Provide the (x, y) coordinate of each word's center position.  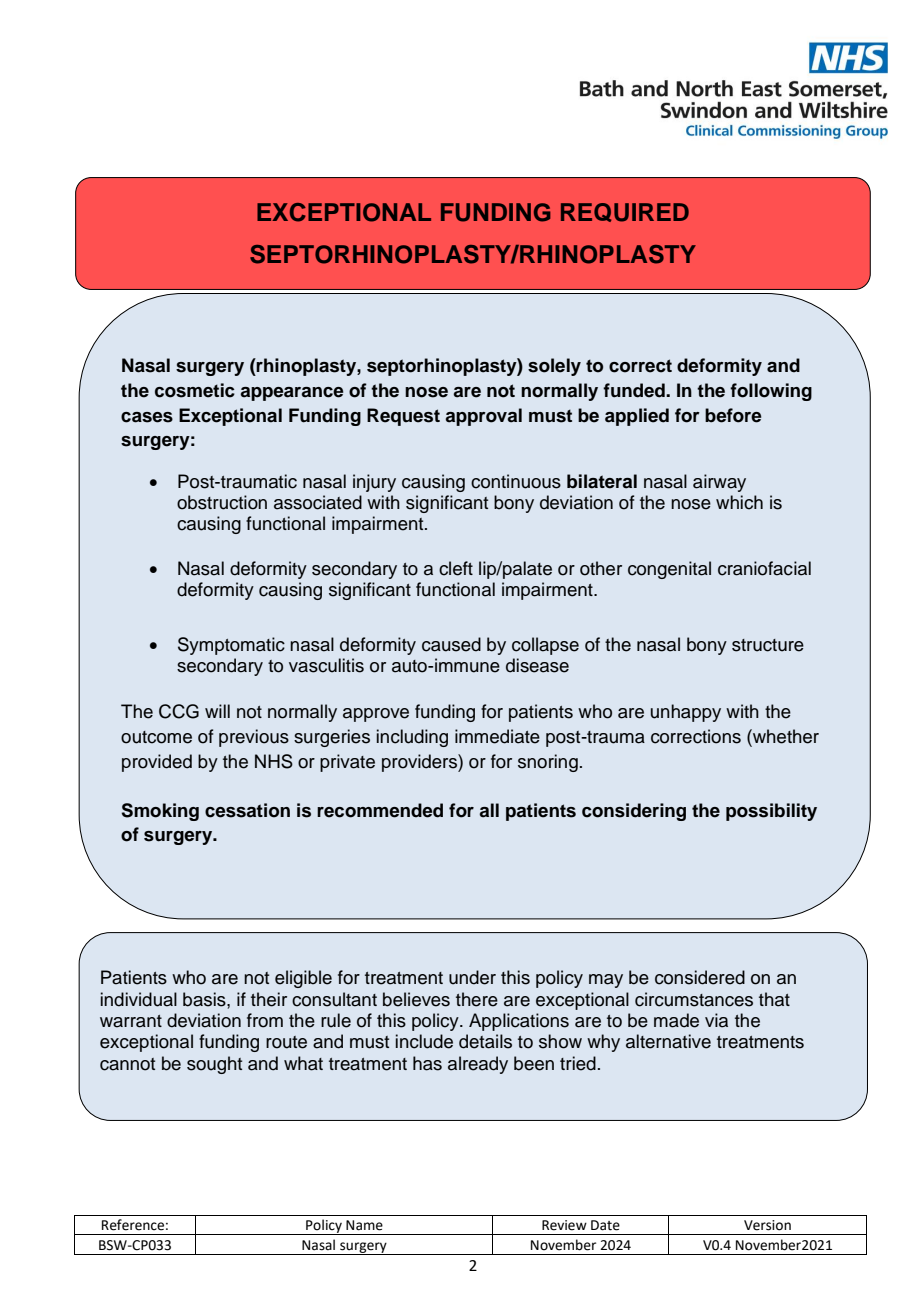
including (412, 738)
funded (635, 390)
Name (364, 1225)
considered (700, 977)
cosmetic (195, 390)
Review (564, 1225)
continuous (516, 481)
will (217, 711)
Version (767, 1225)
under (472, 977)
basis (205, 999)
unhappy (686, 713)
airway (719, 483)
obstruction (222, 502)
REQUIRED (625, 212)
